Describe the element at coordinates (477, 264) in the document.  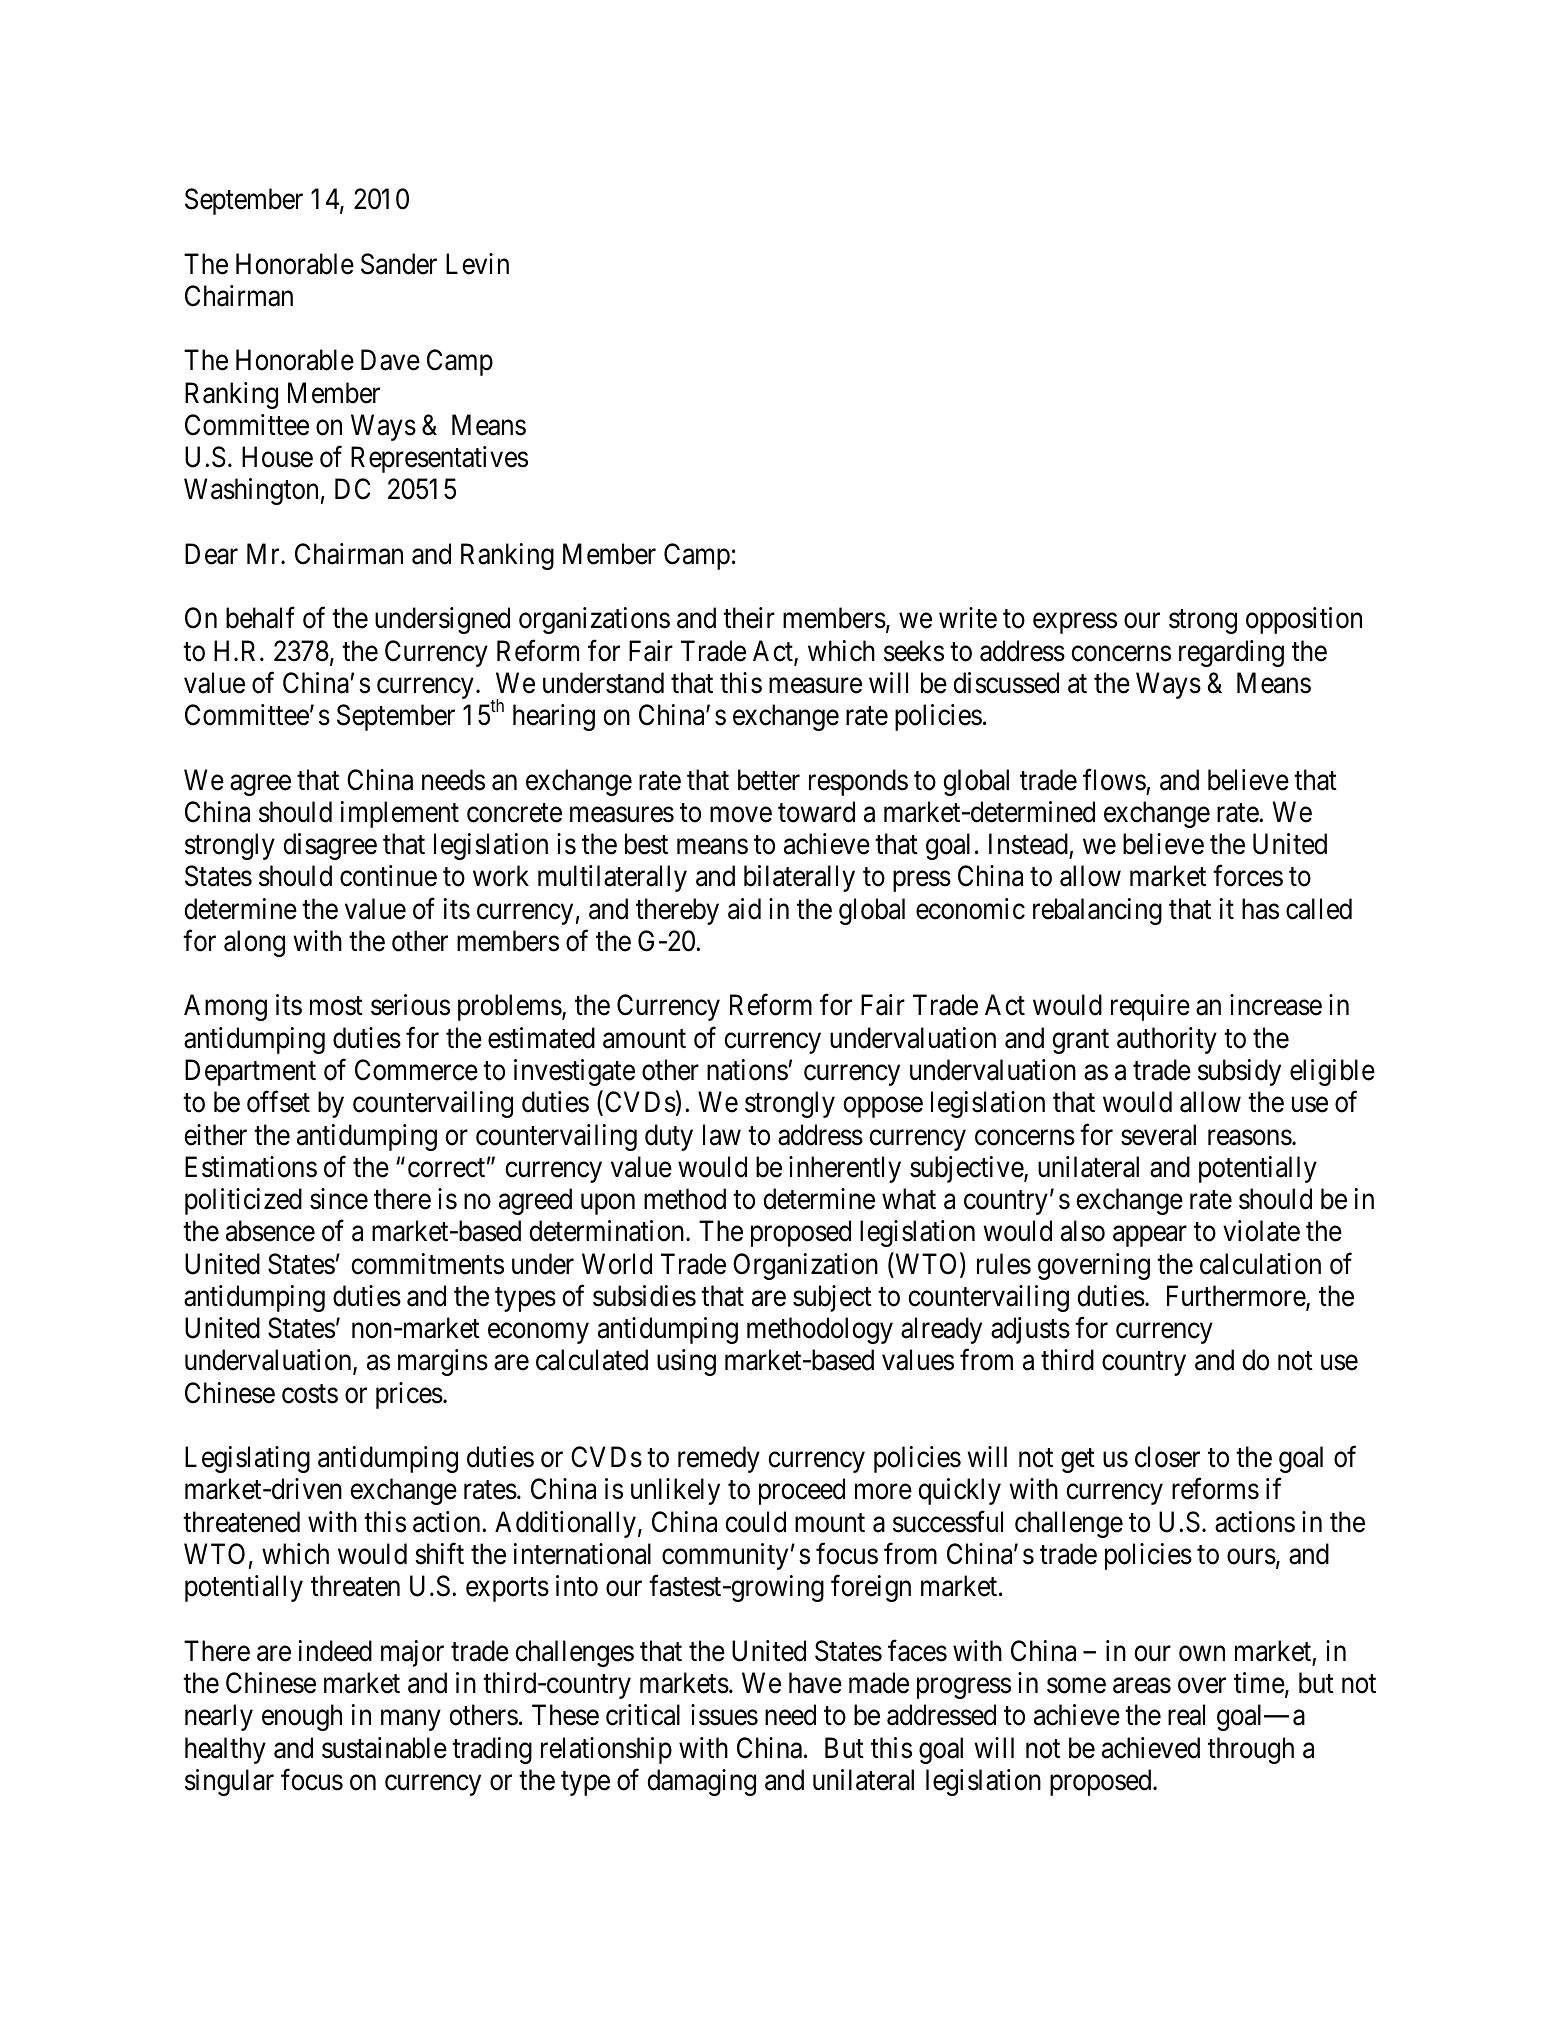
I see `Levin` at that location.
